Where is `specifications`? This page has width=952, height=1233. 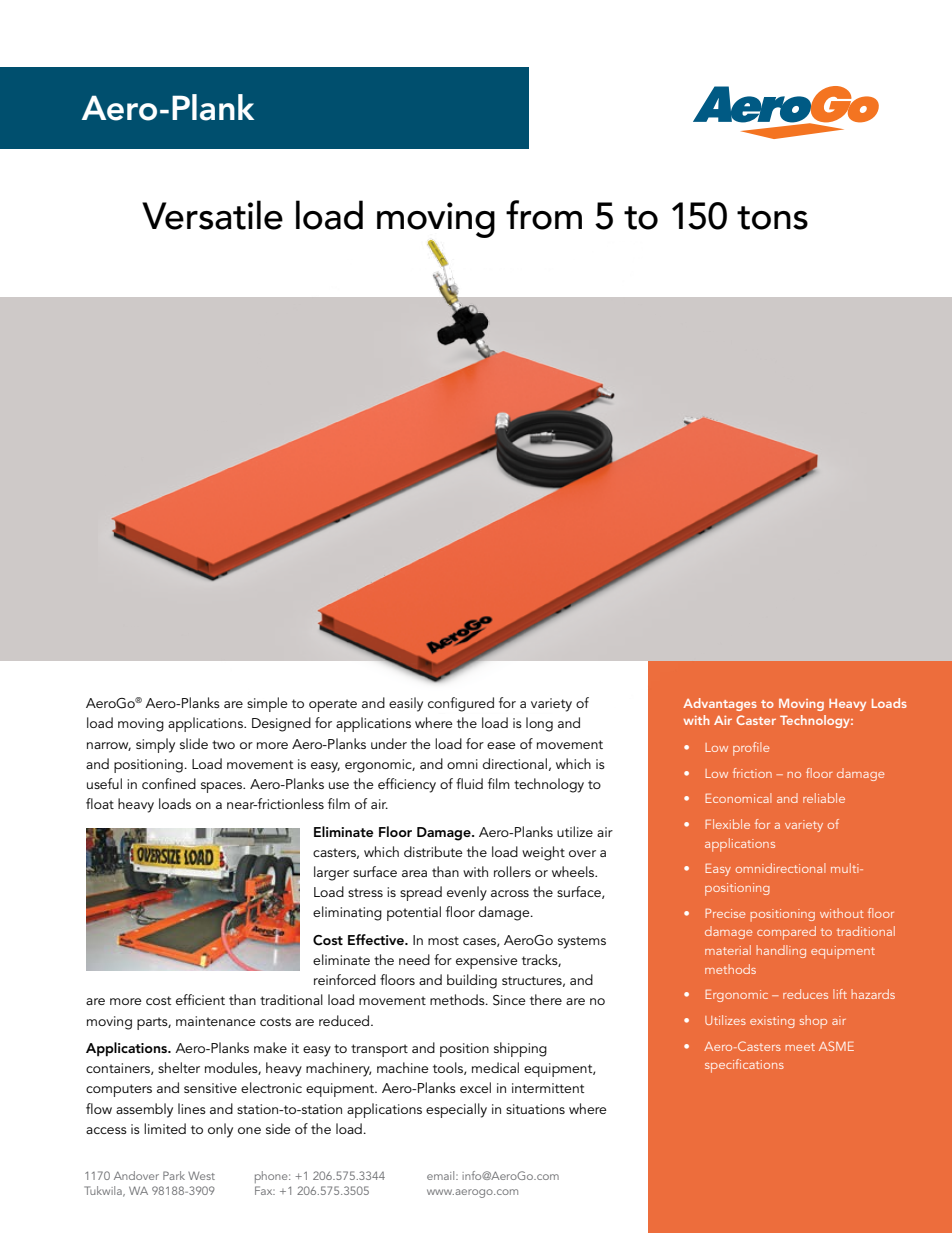
specifications is located at coordinates (744, 1066).
